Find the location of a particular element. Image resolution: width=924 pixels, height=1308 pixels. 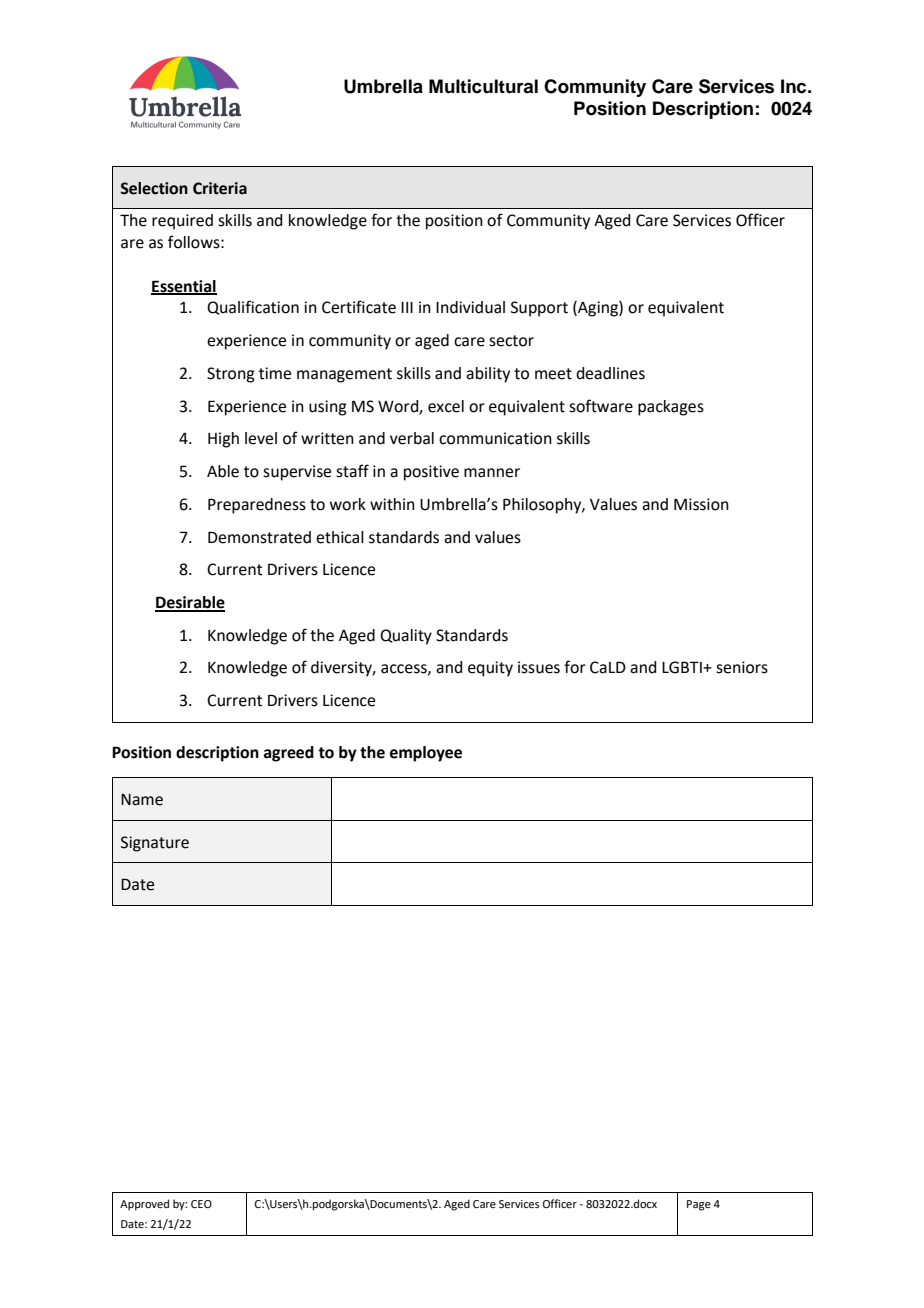

packages is located at coordinates (671, 408).
